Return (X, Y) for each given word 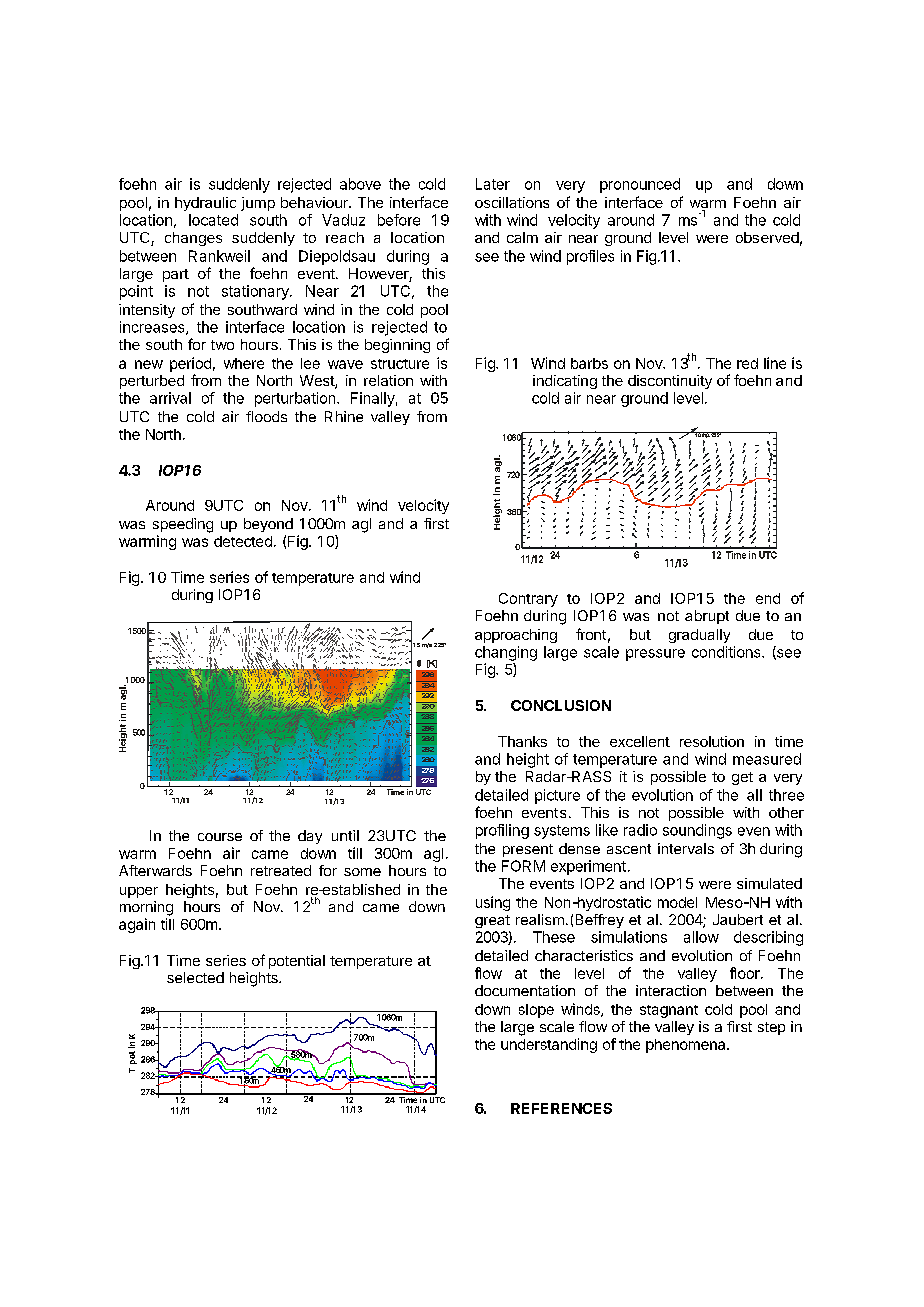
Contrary (528, 600)
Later (493, 184)
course (220, 837)
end (768, 598)
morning (146, 908)
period (190, 364)
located (213, 220)
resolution (712, 741)
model (677, 902)
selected (195, 977)
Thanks (522, 741)
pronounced (640, 185)
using (493, 903)
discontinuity (670, 382)
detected (243, 541)
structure (400, 364)
